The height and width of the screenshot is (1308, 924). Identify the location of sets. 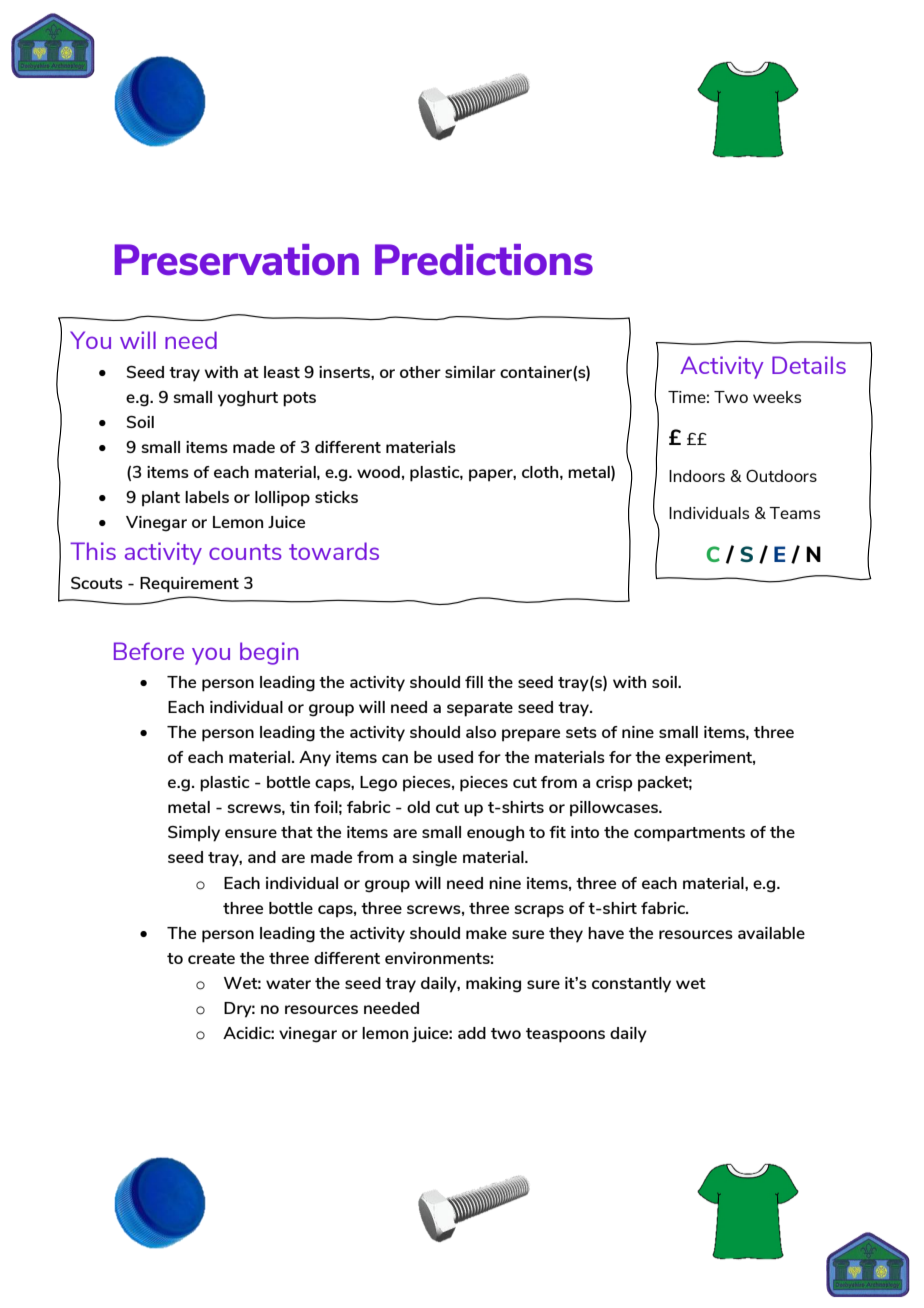
(581, 732).
